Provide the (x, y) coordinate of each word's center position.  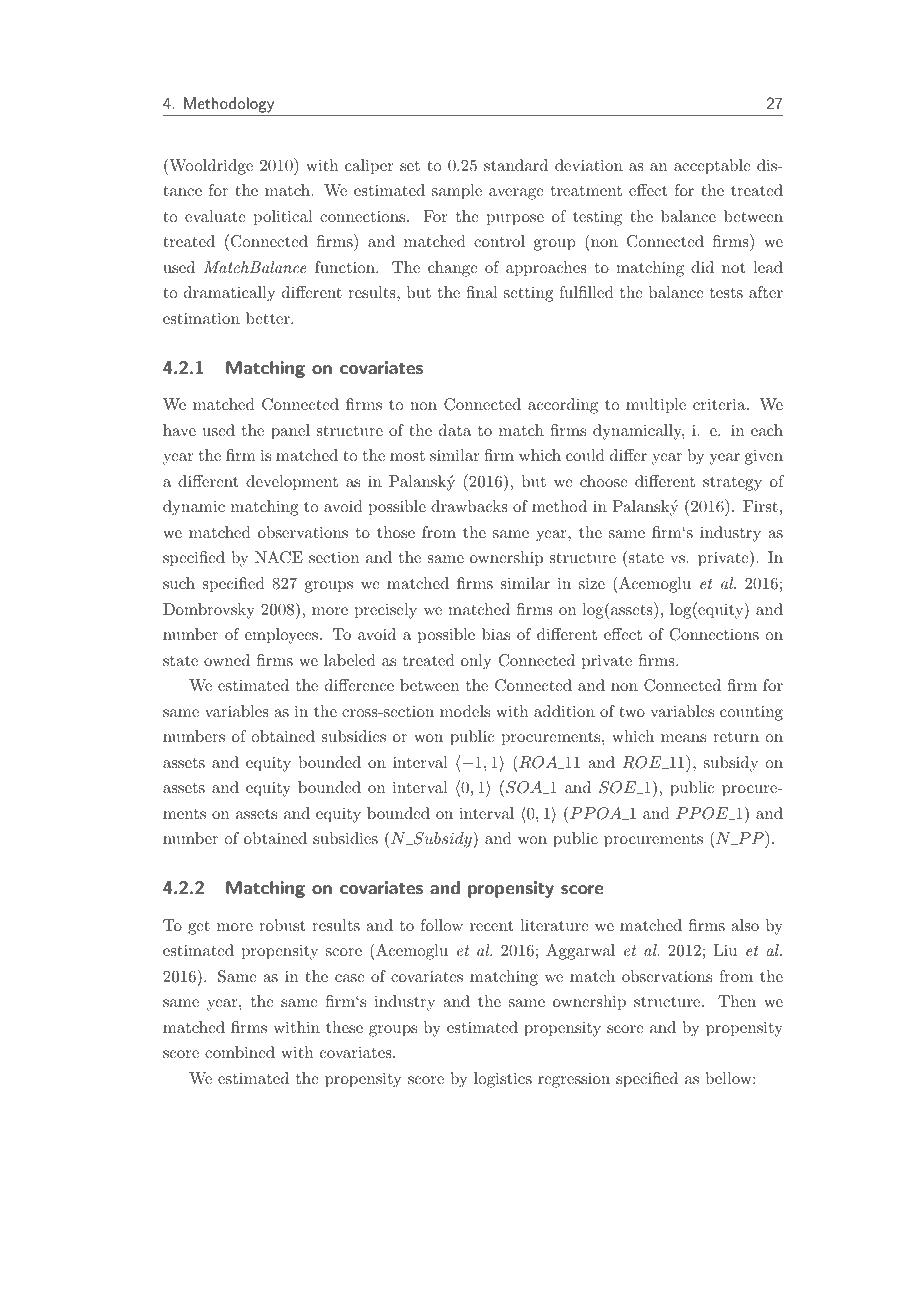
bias (496, 634)
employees (281, 636)
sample (457, 192)
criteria (719, 404)
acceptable (712, 167)
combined (240, 1052)
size (592, 583)
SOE (619, 787)
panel (290, 432)
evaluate (215, 216)
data (455, 430)
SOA (525, 787)
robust (282, 925)
